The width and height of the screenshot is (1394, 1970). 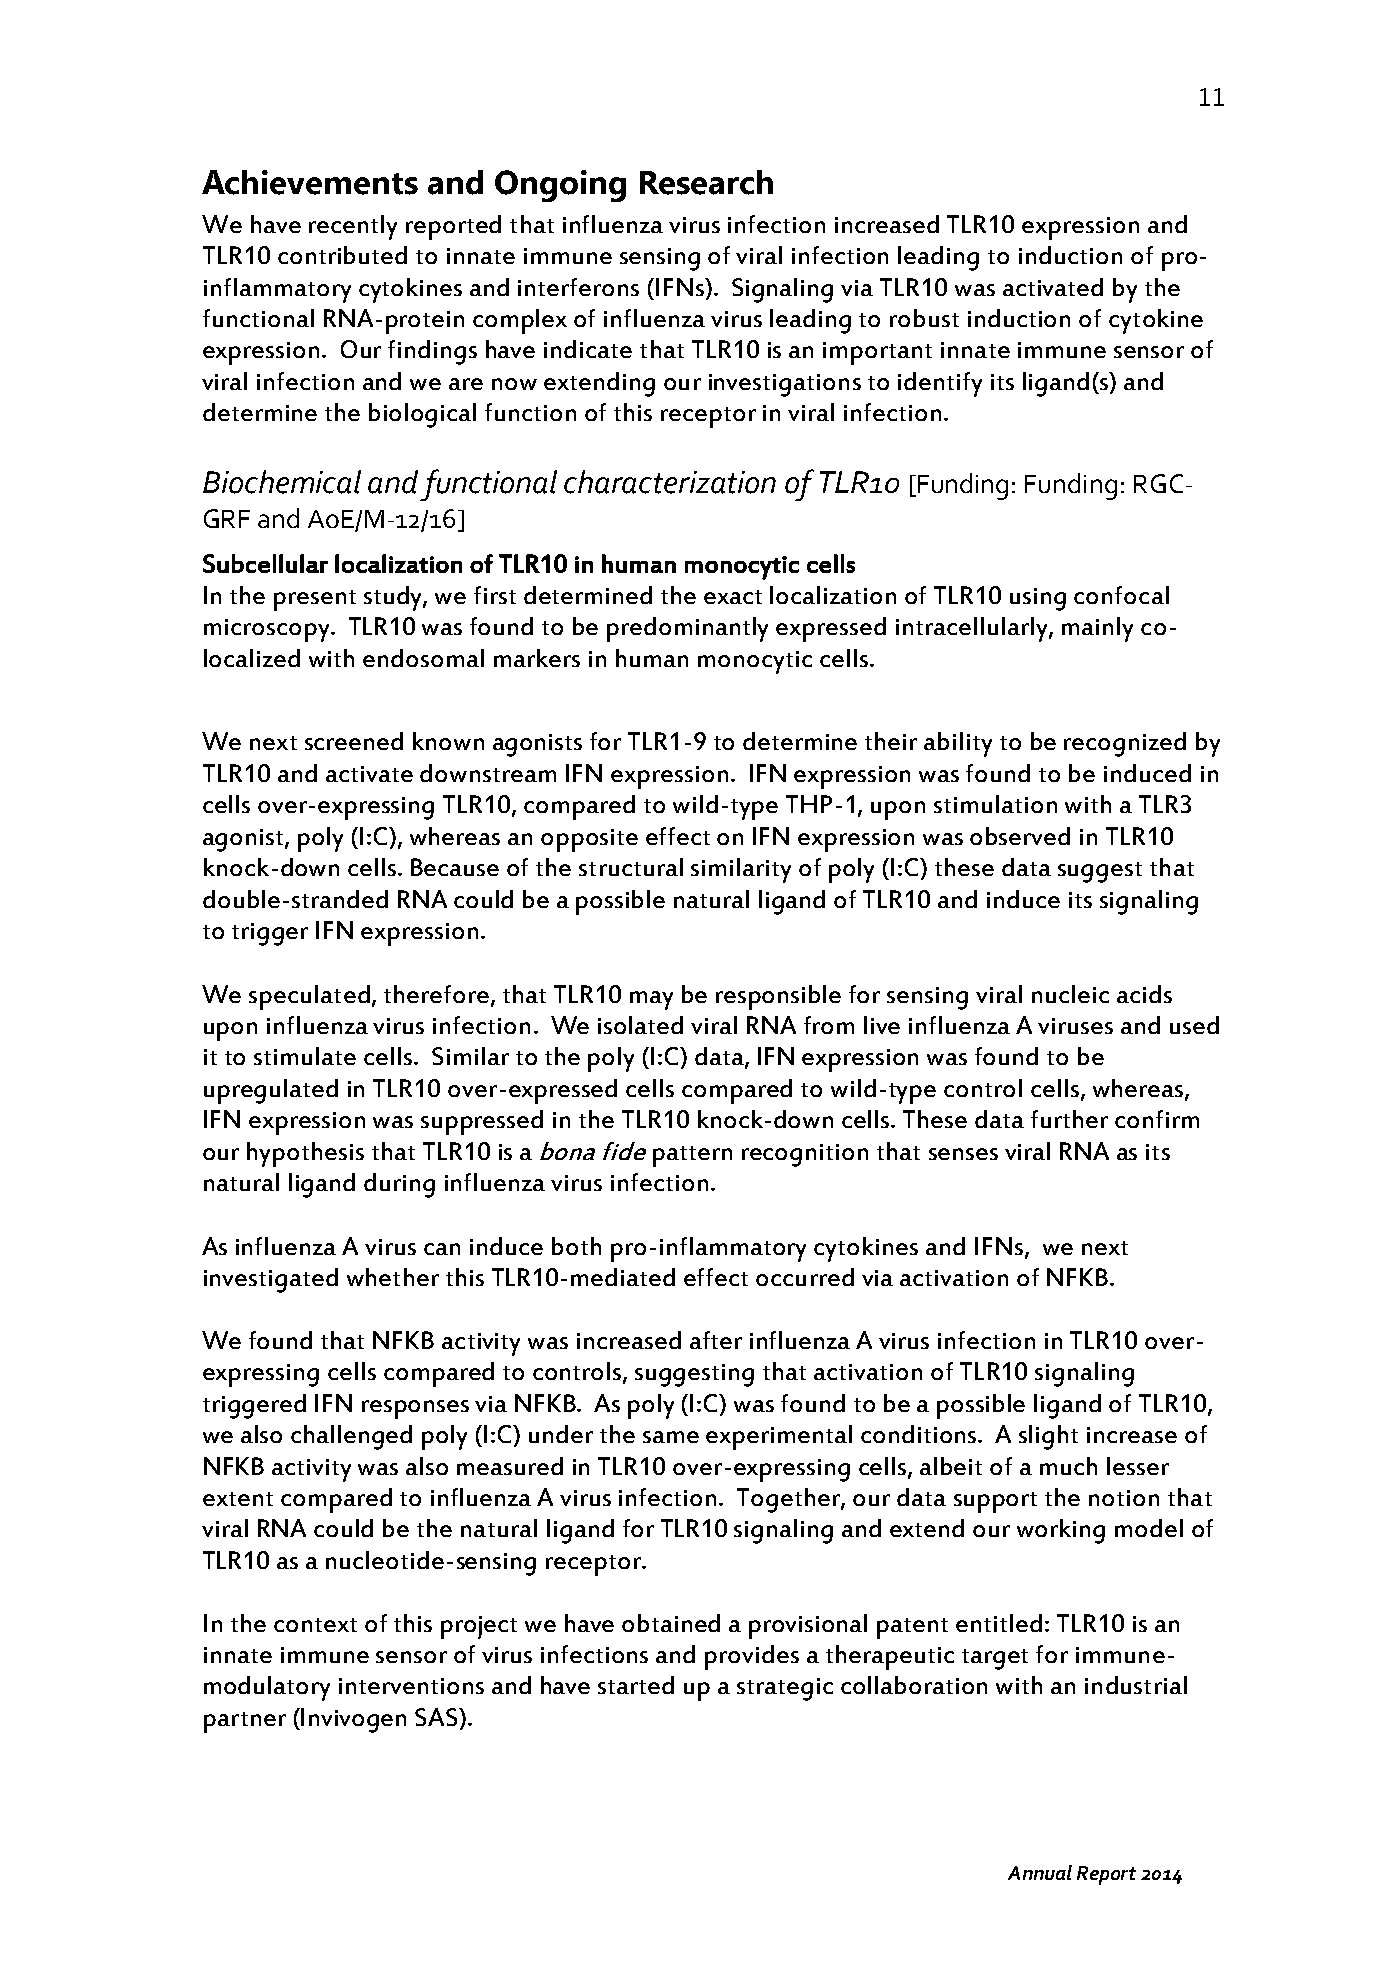 What do you see at coordinates (437, 1717) in the screenshot?
I see `SAS` at bounding box center [437, 1717].
